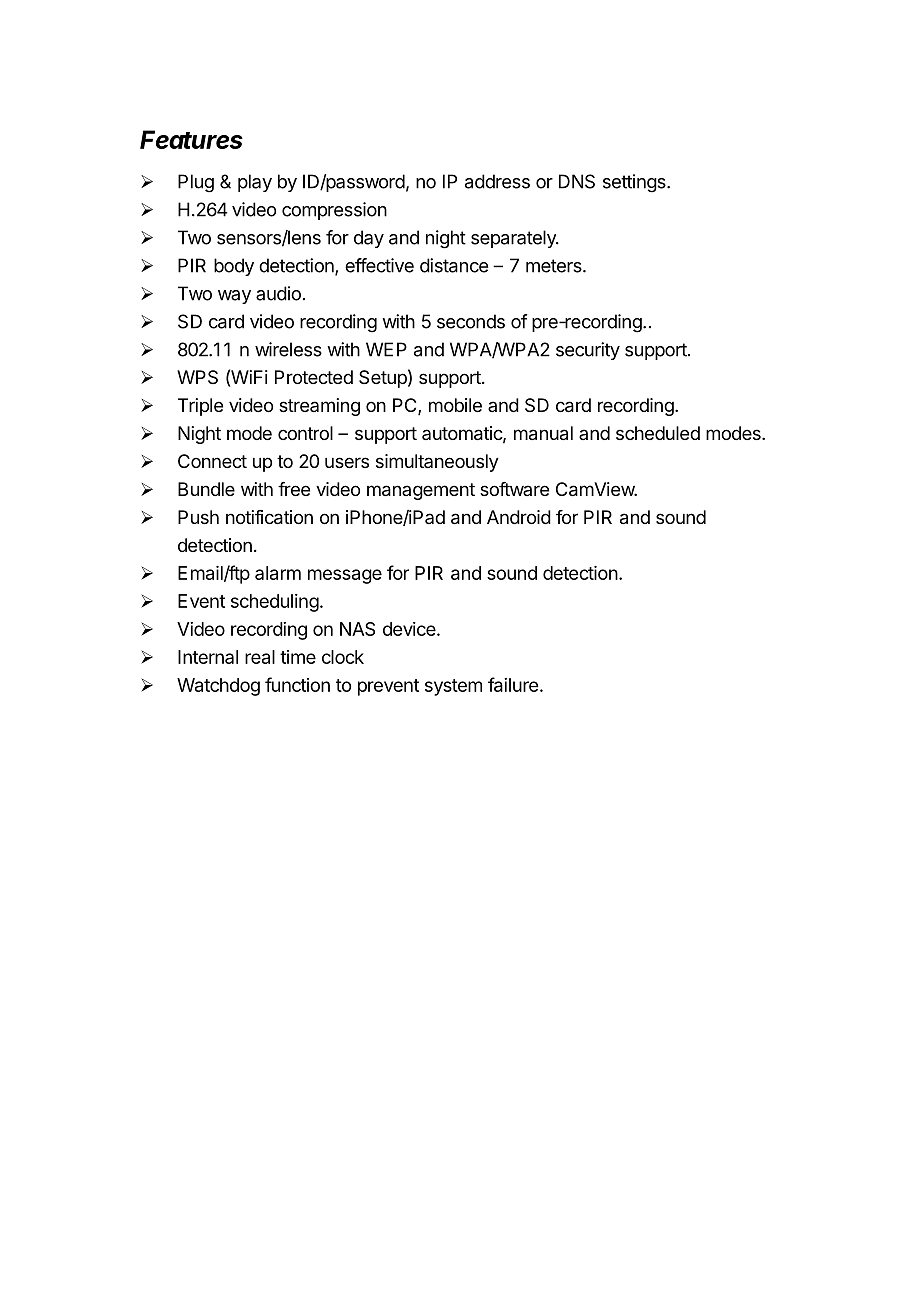 The height and width of the document is (1308, 924). Describe the element at coordinates (200, 407) in the document. I see `Triple` at that location.
